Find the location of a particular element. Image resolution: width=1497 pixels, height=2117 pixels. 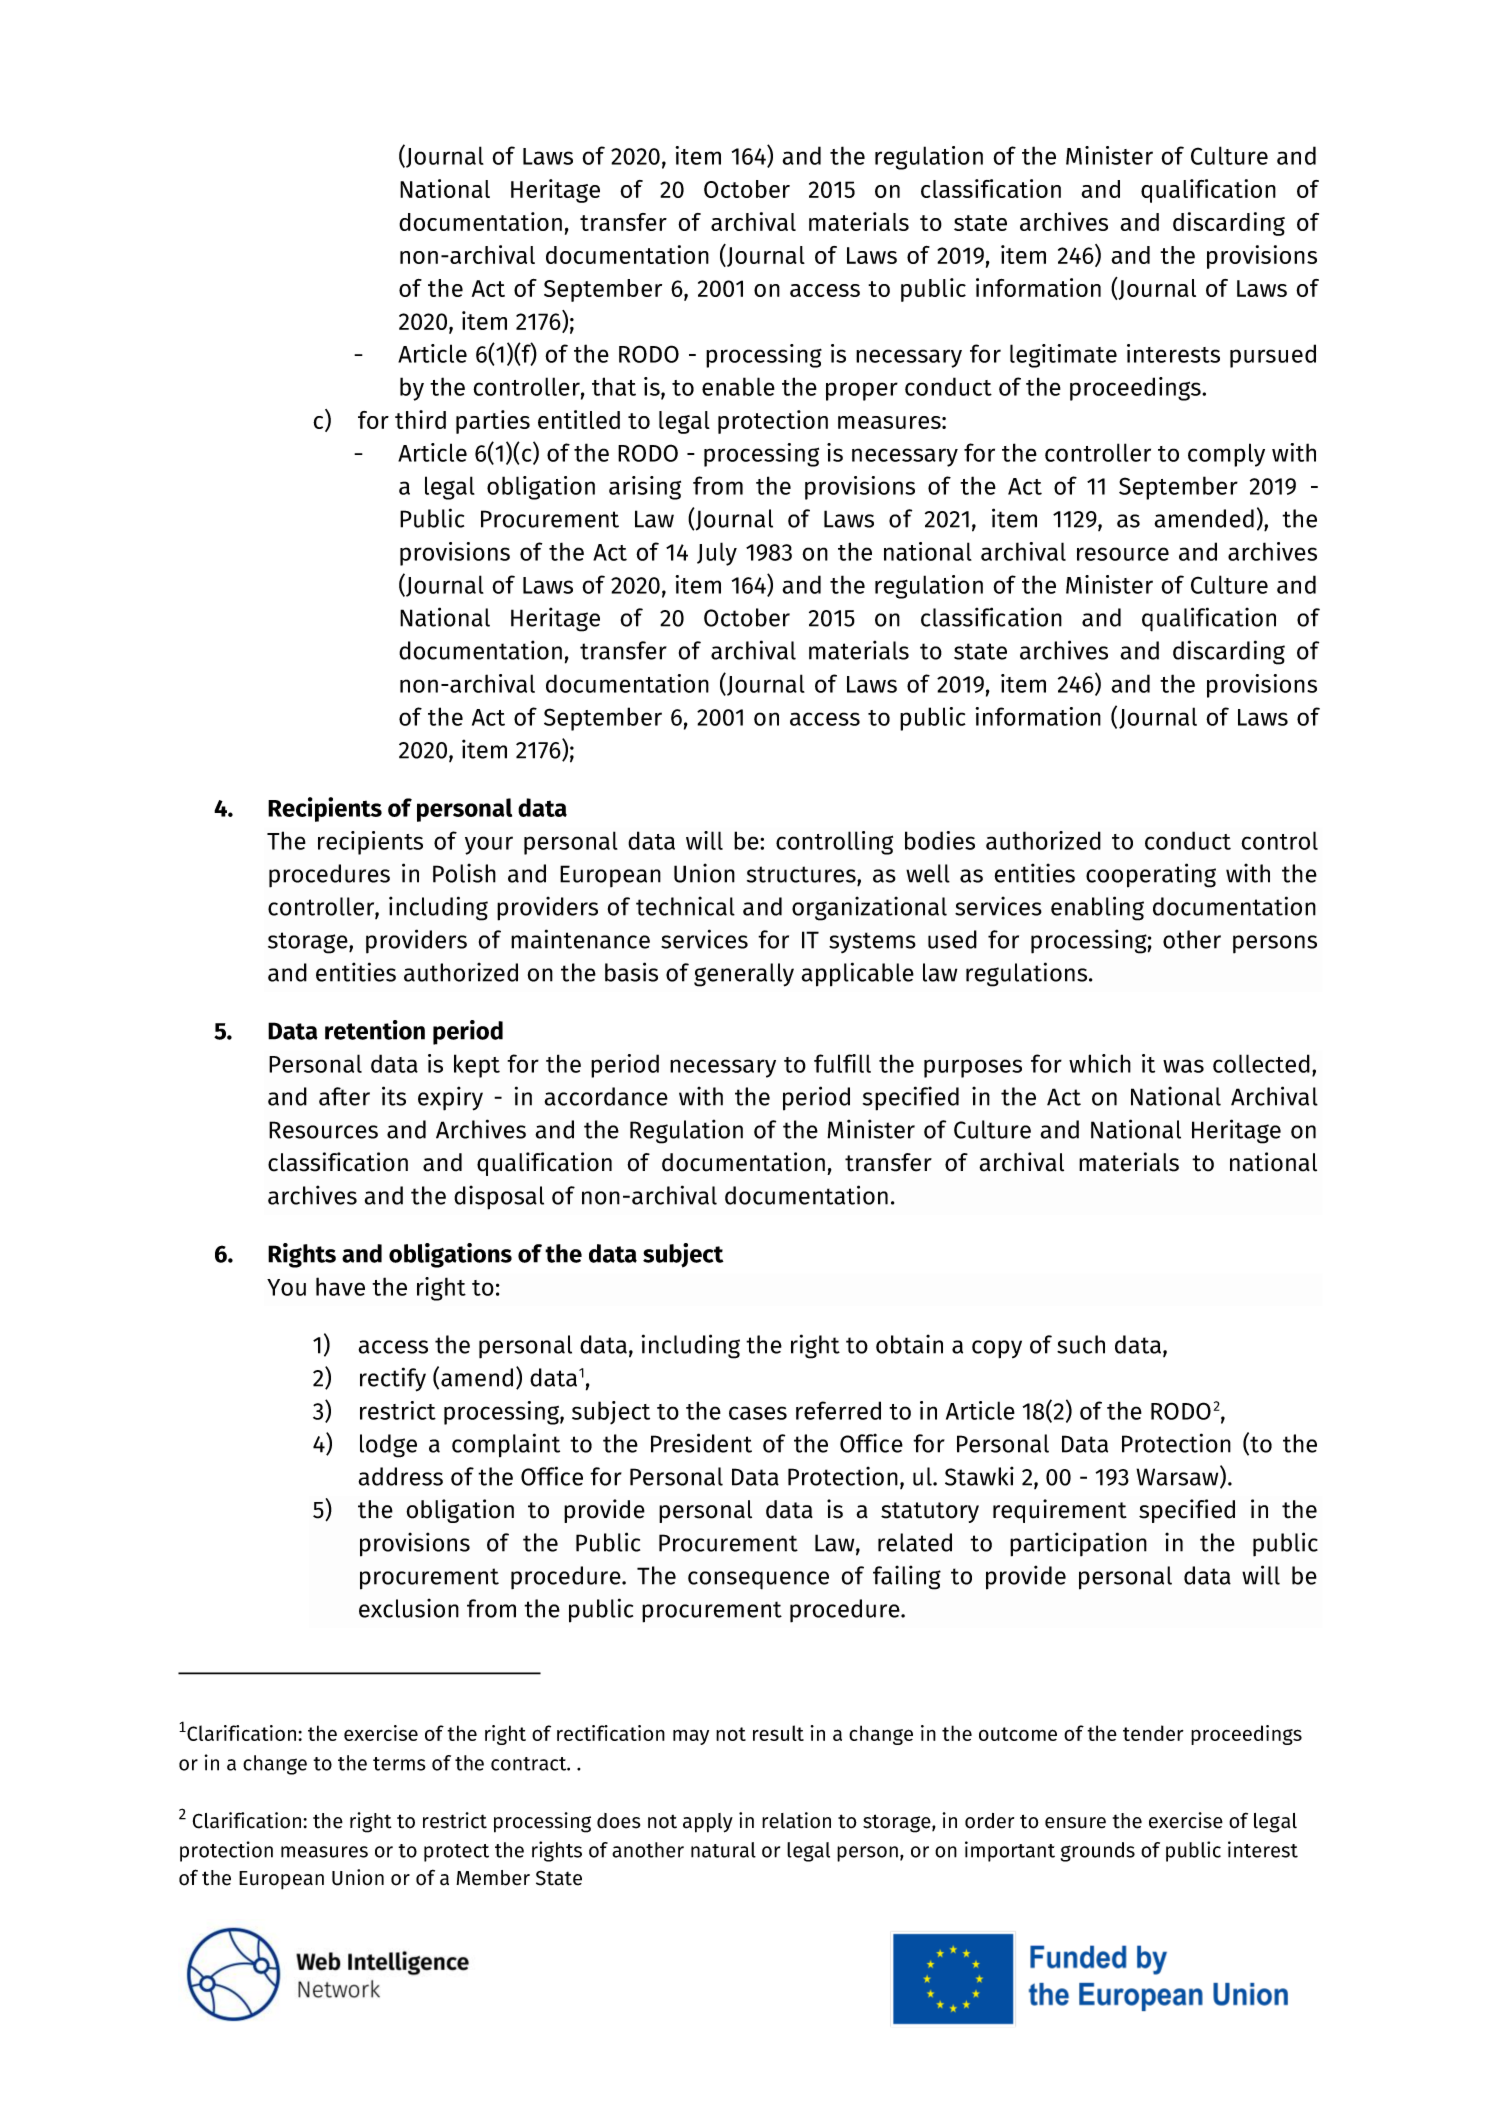

third is located at coordinates (420, 419).
